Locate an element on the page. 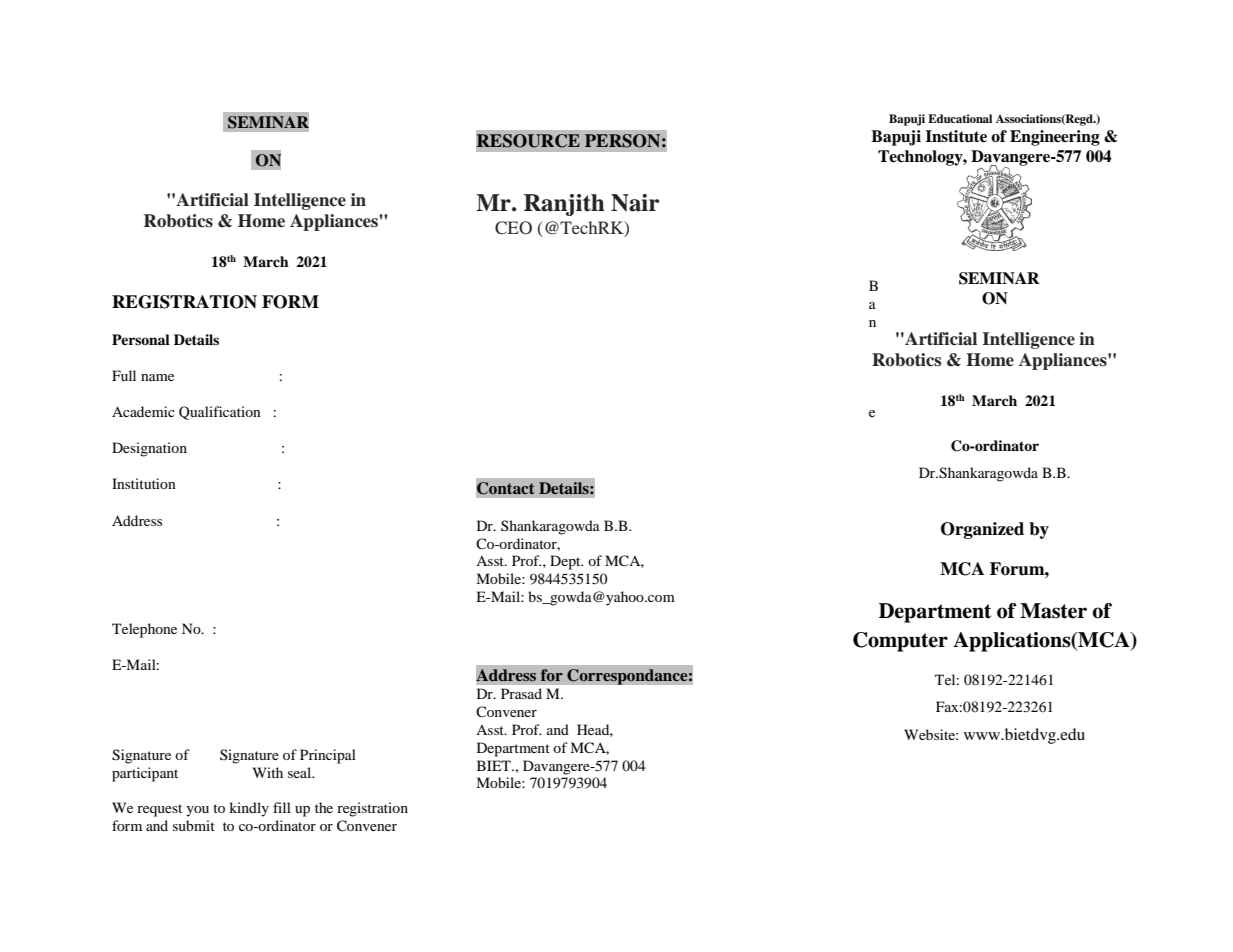  kindly is located at coordinates (249, 809).
